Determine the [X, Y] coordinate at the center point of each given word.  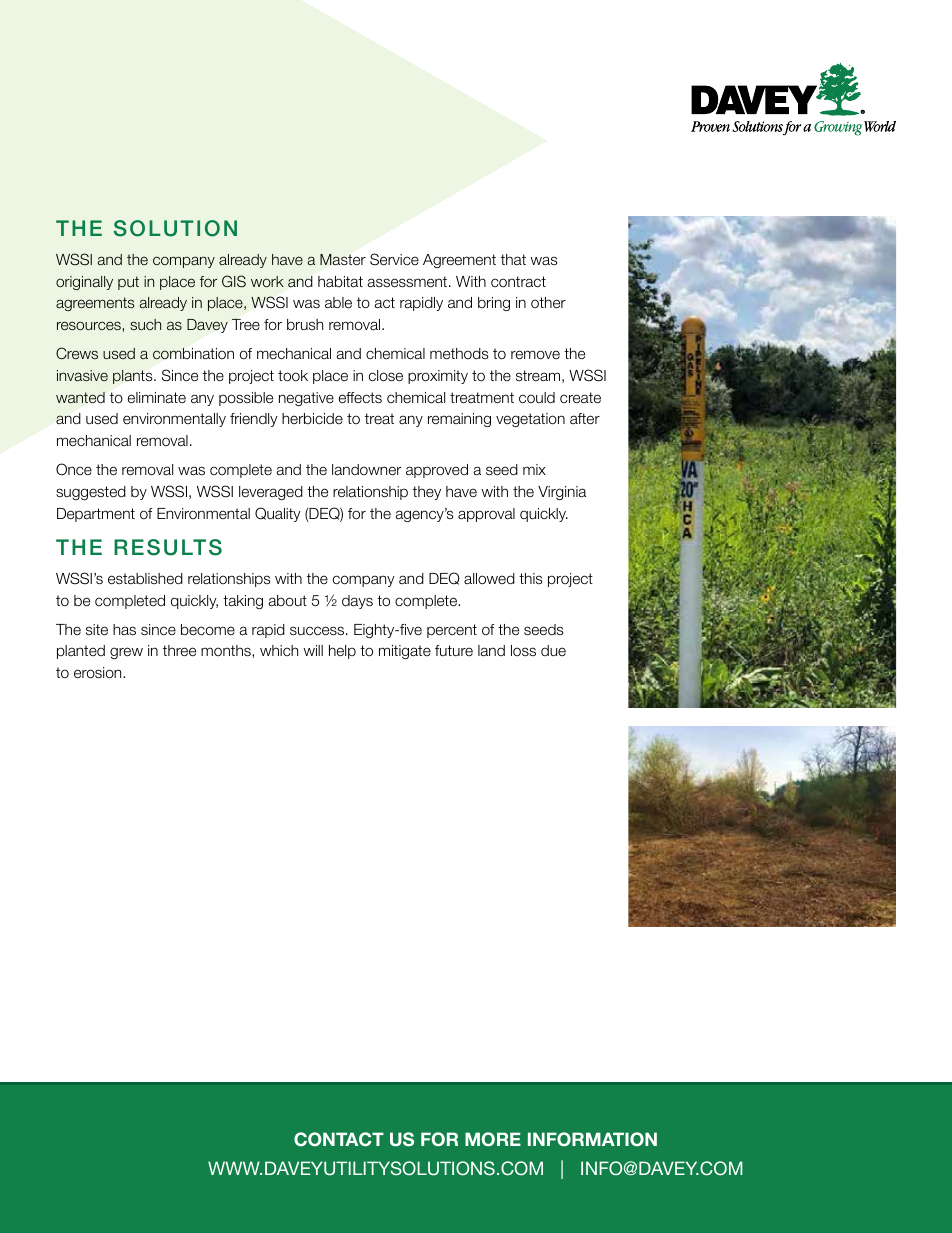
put [128, 283]
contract [518, 281]
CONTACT [339, 1139]
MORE [493, 1139]
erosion [99, 673]
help [342, 652]
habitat [340, 281]
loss [523, 650]
